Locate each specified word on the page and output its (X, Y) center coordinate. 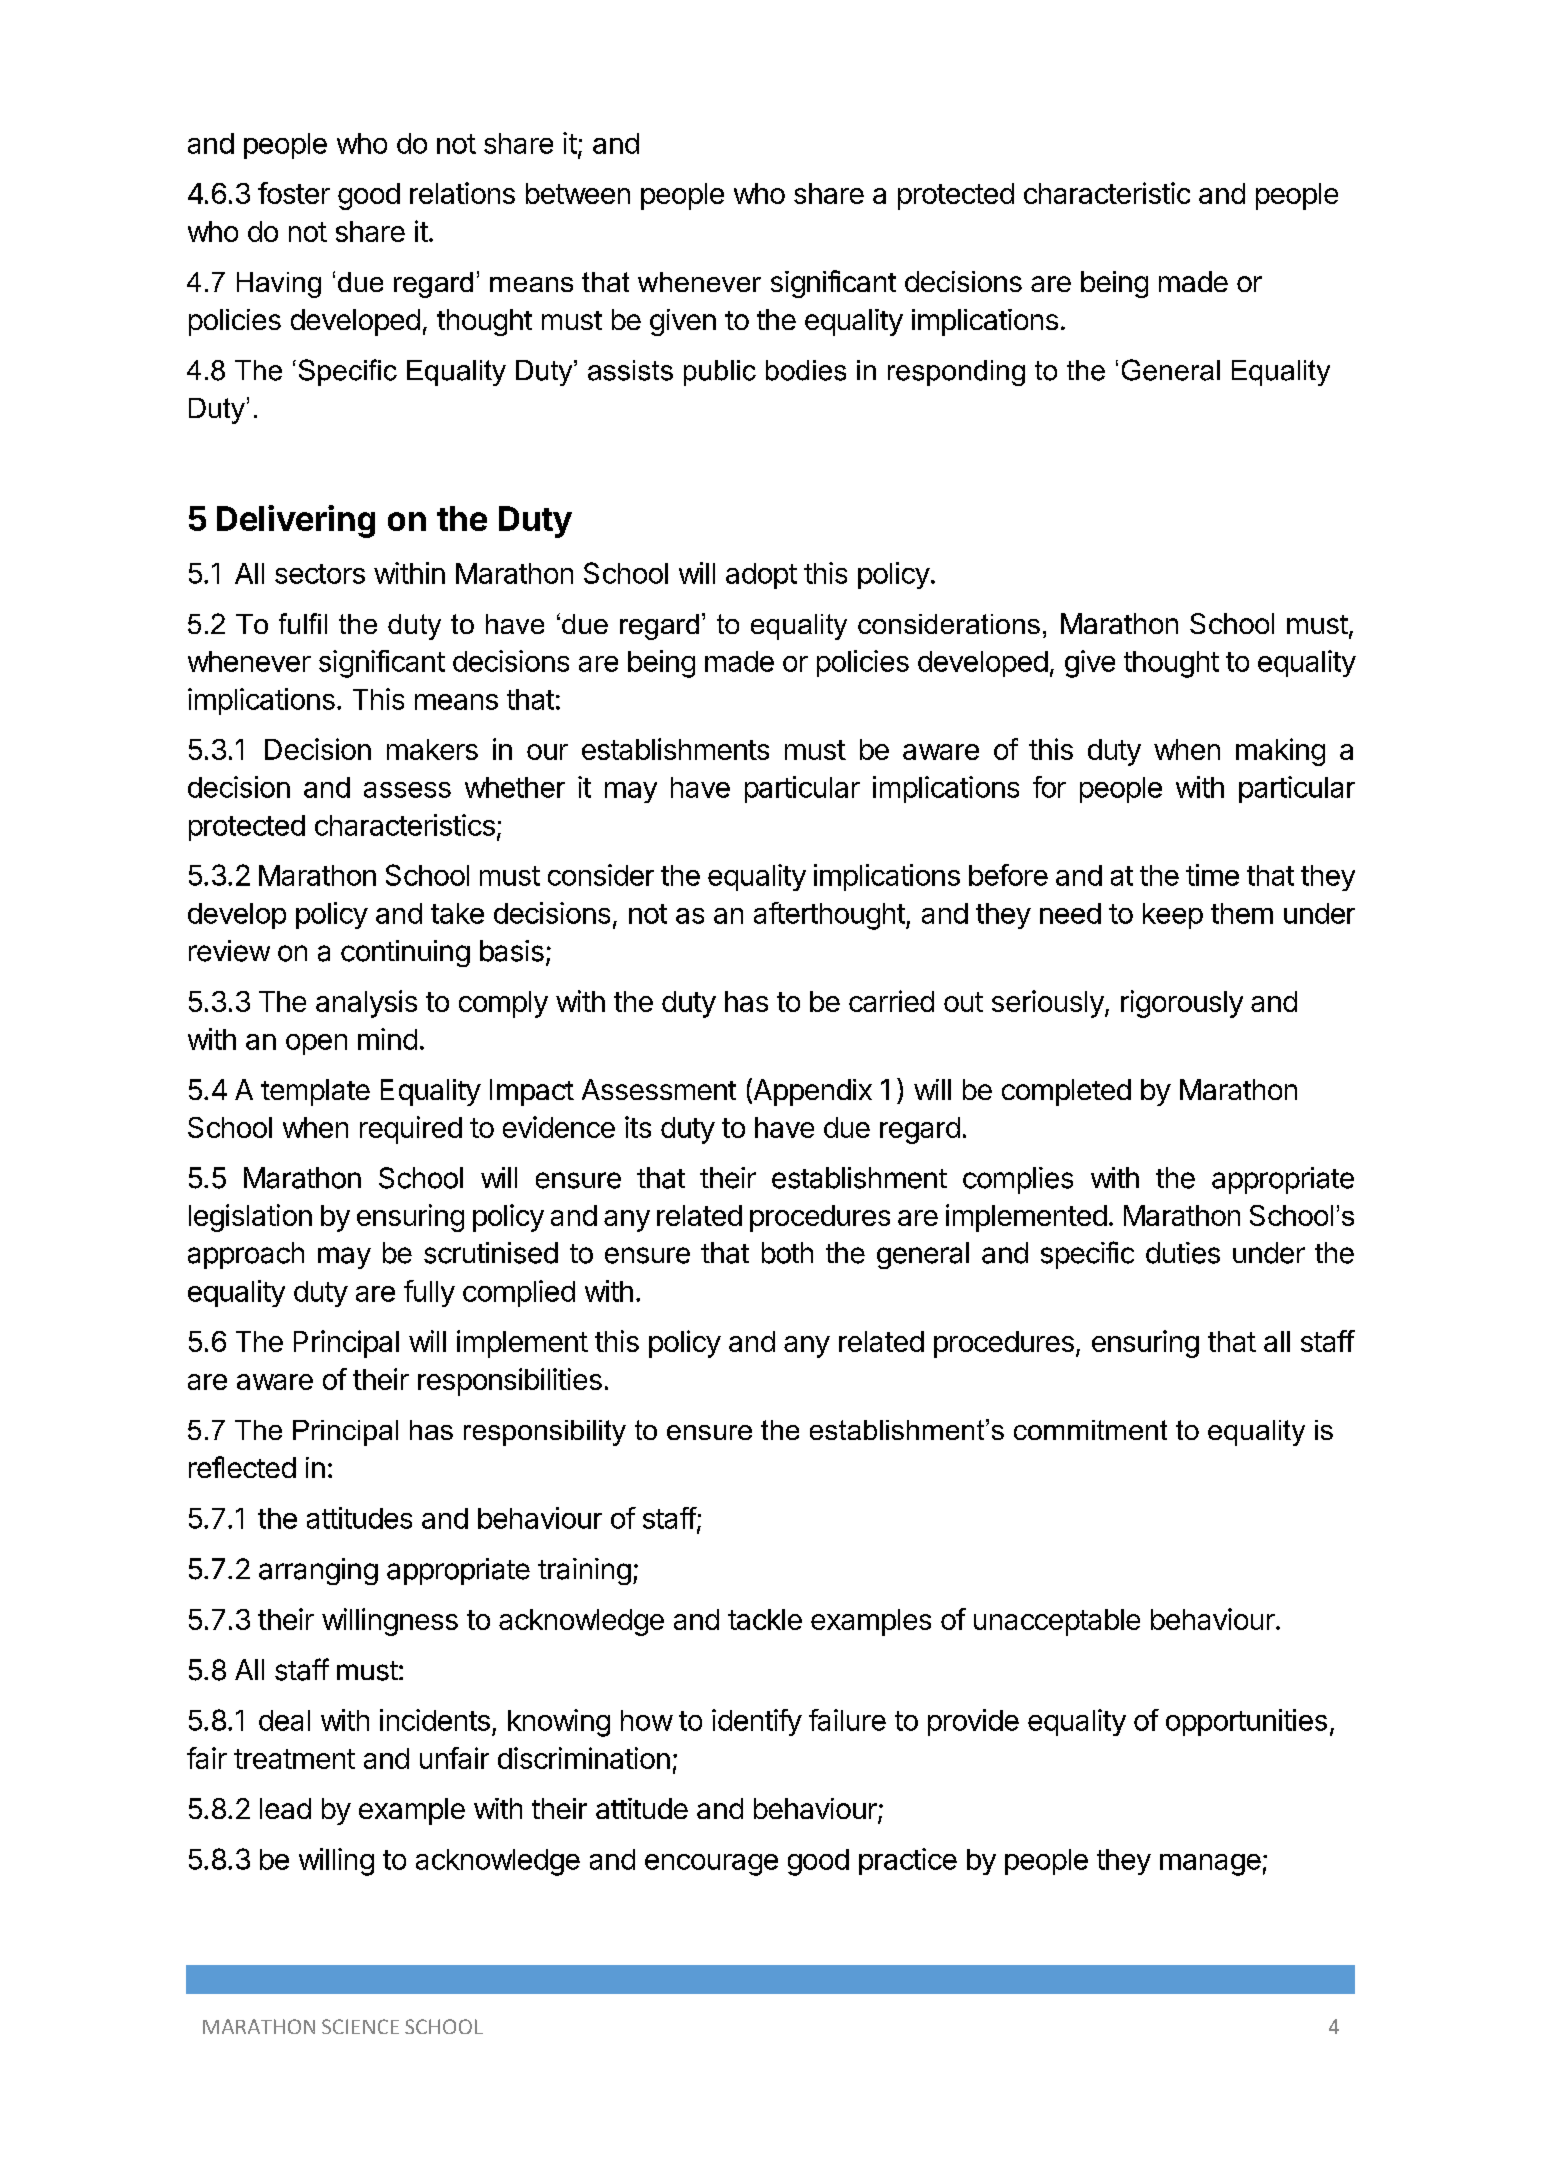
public (720, 373)
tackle (765, 1619)
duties (1183, 1253)
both (787, 1253)
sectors (320, 574)
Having (279, 285)
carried (891, 1001)
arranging (318, 1571)
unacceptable (1057, 1622)
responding (956, 373)
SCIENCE (360, 2026)
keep (1173, 916)
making (1280, 752)
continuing (405, 953)
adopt (761, 576)
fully (429, 1293)
